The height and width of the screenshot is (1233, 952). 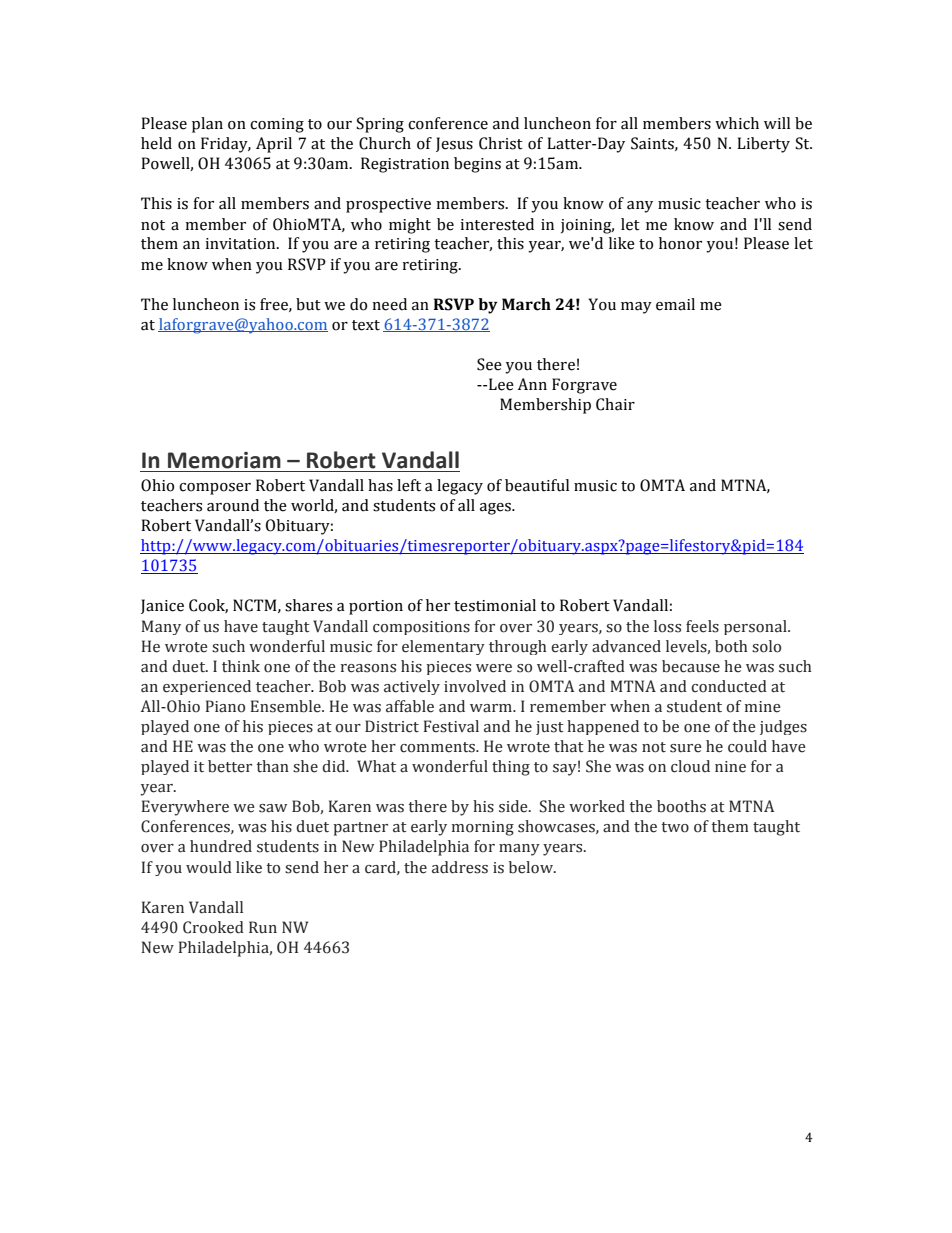 What do you see at coordinates (702, 626) in the screenshot?
I see `feels` at bounding box center [702, 626].
